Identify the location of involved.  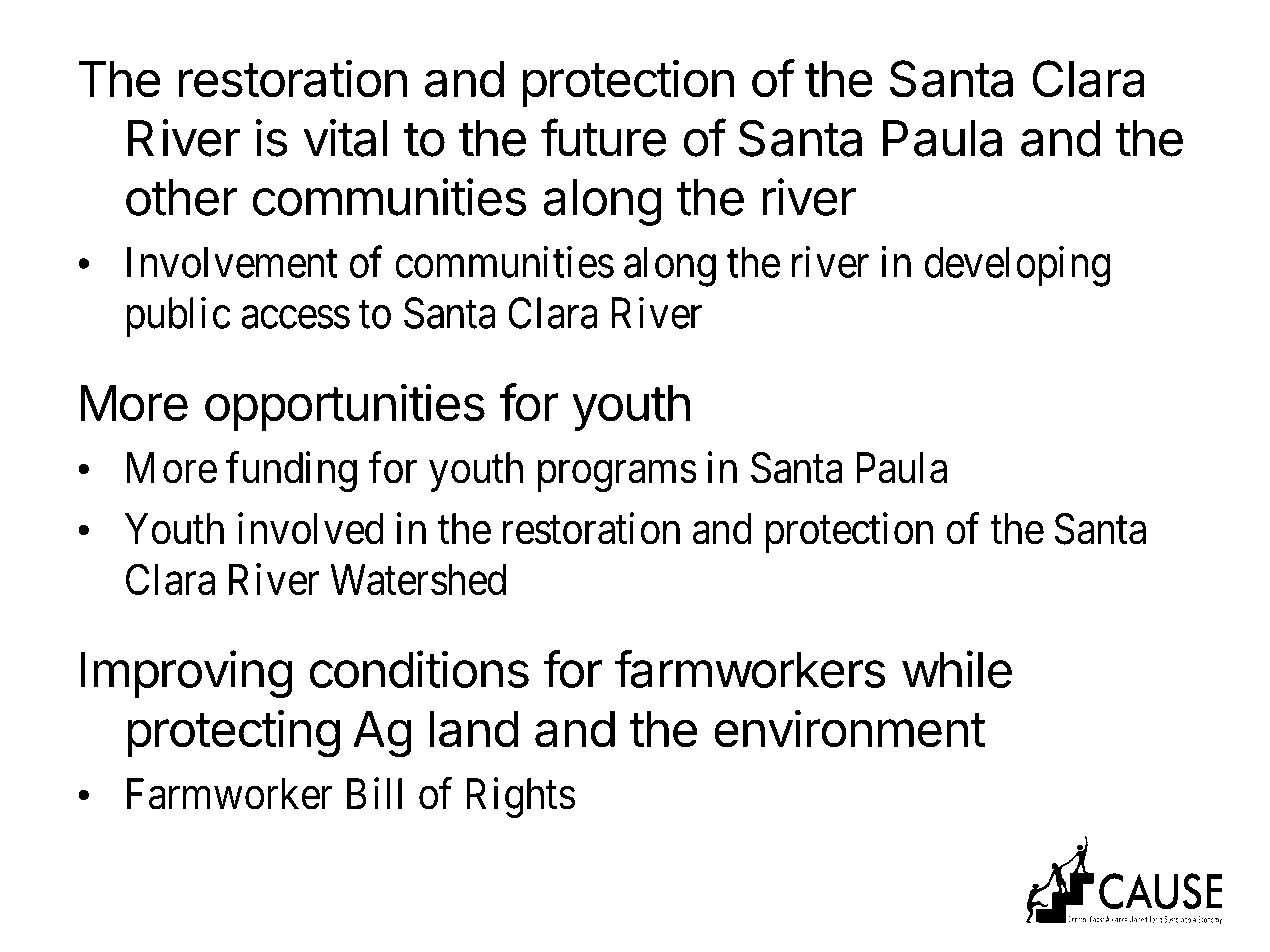
(311, 529).
